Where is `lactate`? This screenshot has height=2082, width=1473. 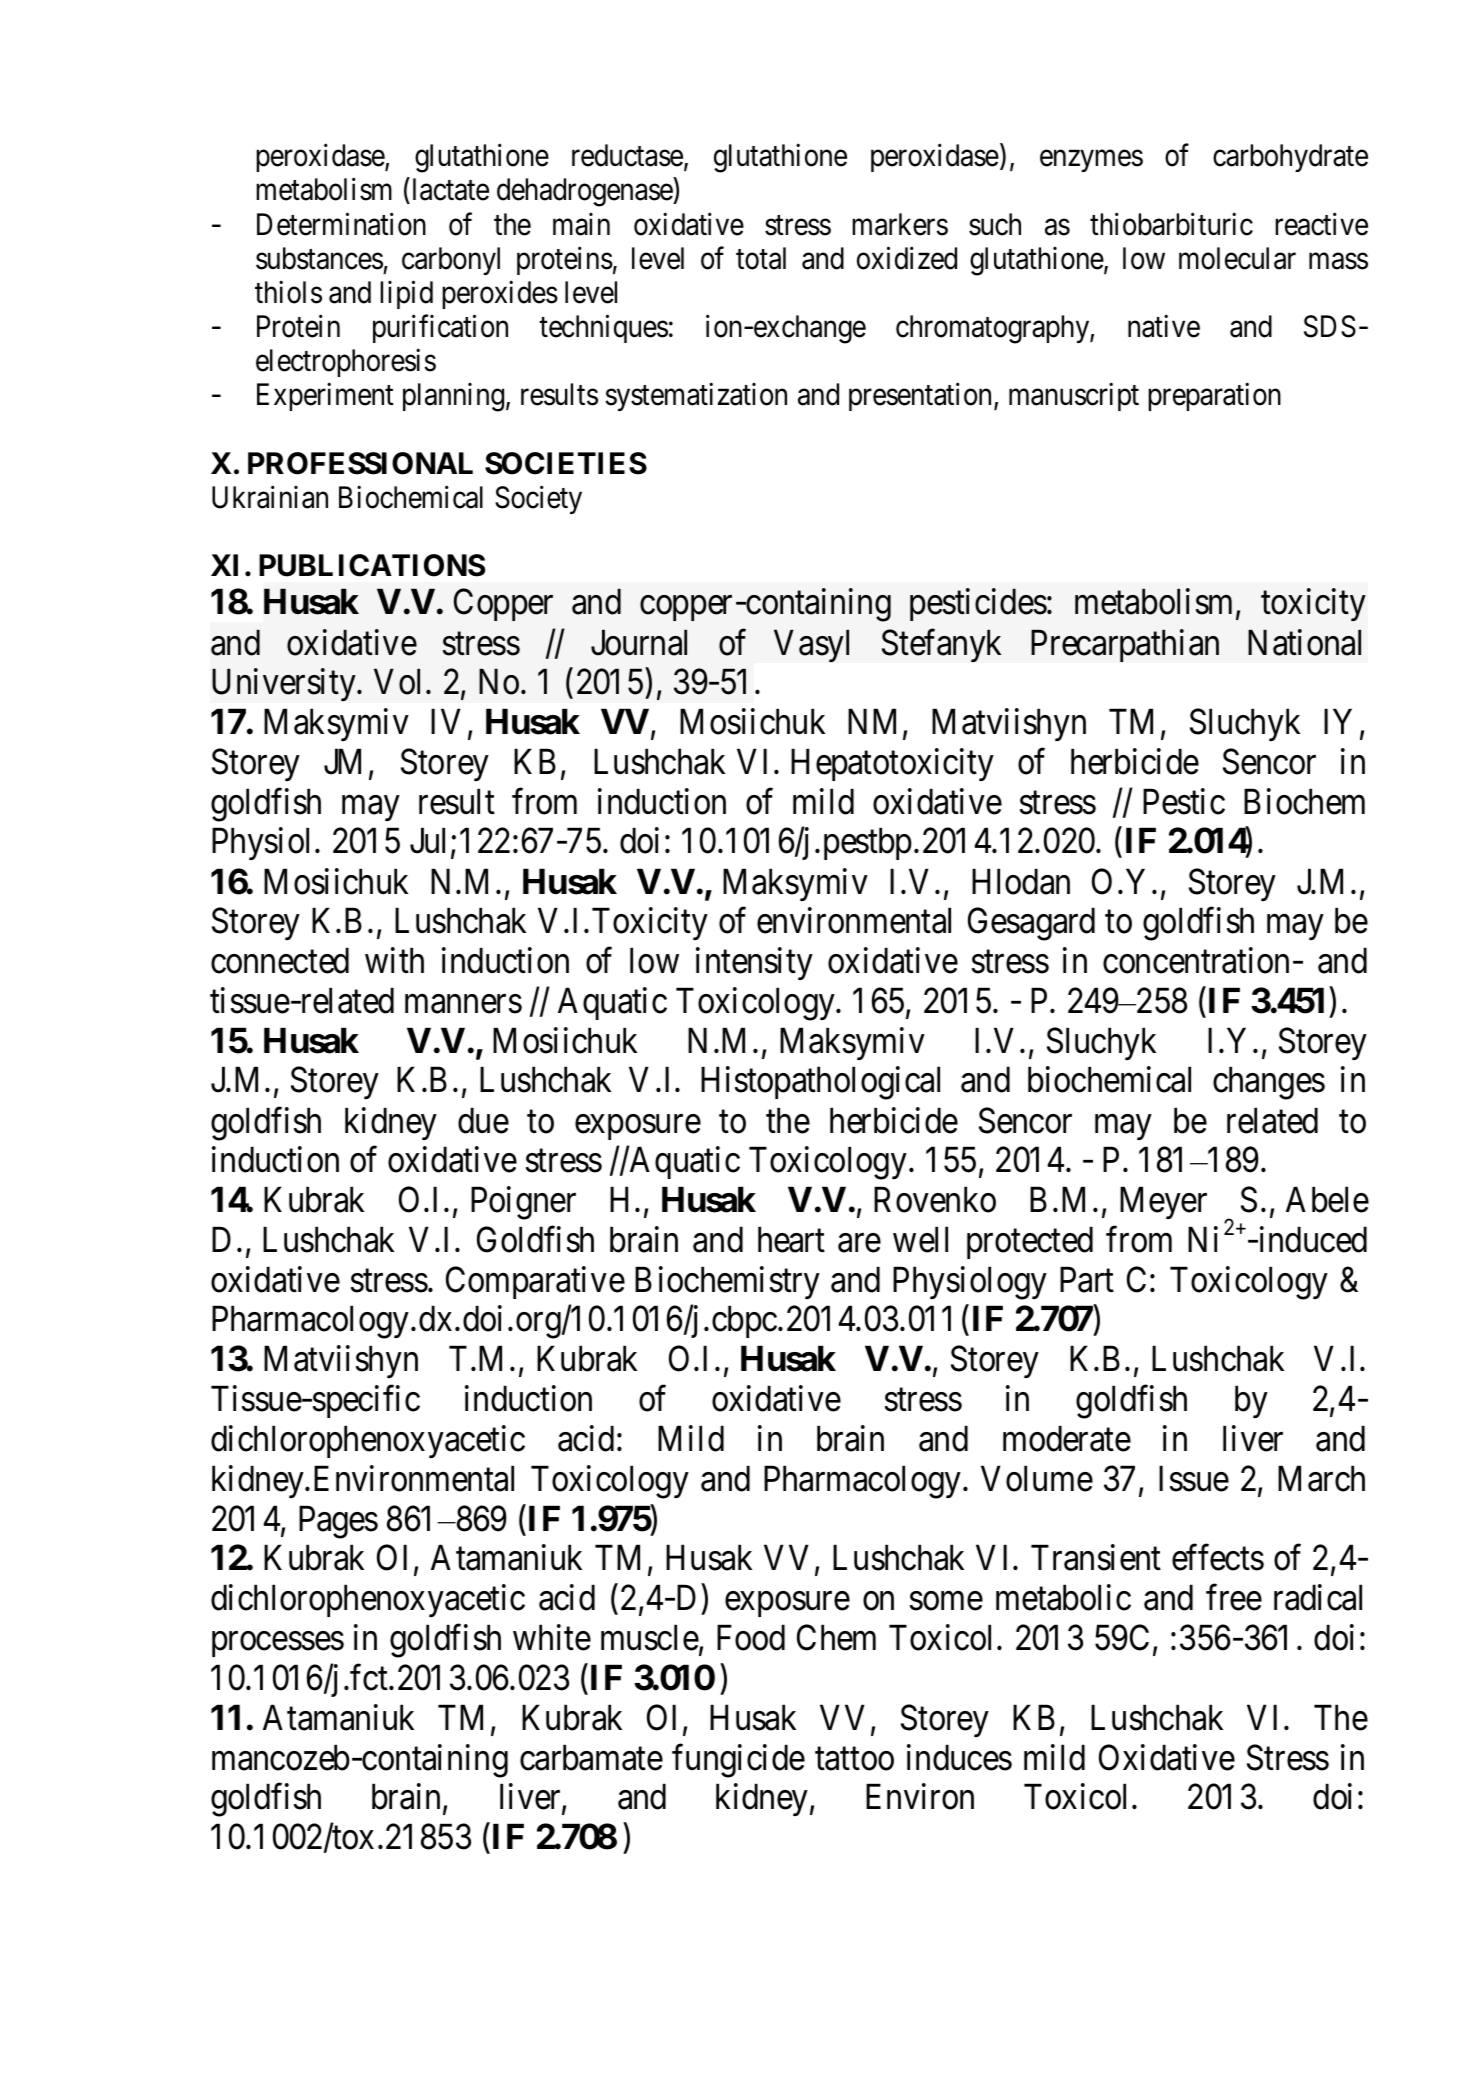 lactate is located at coordinates (449, 191).
